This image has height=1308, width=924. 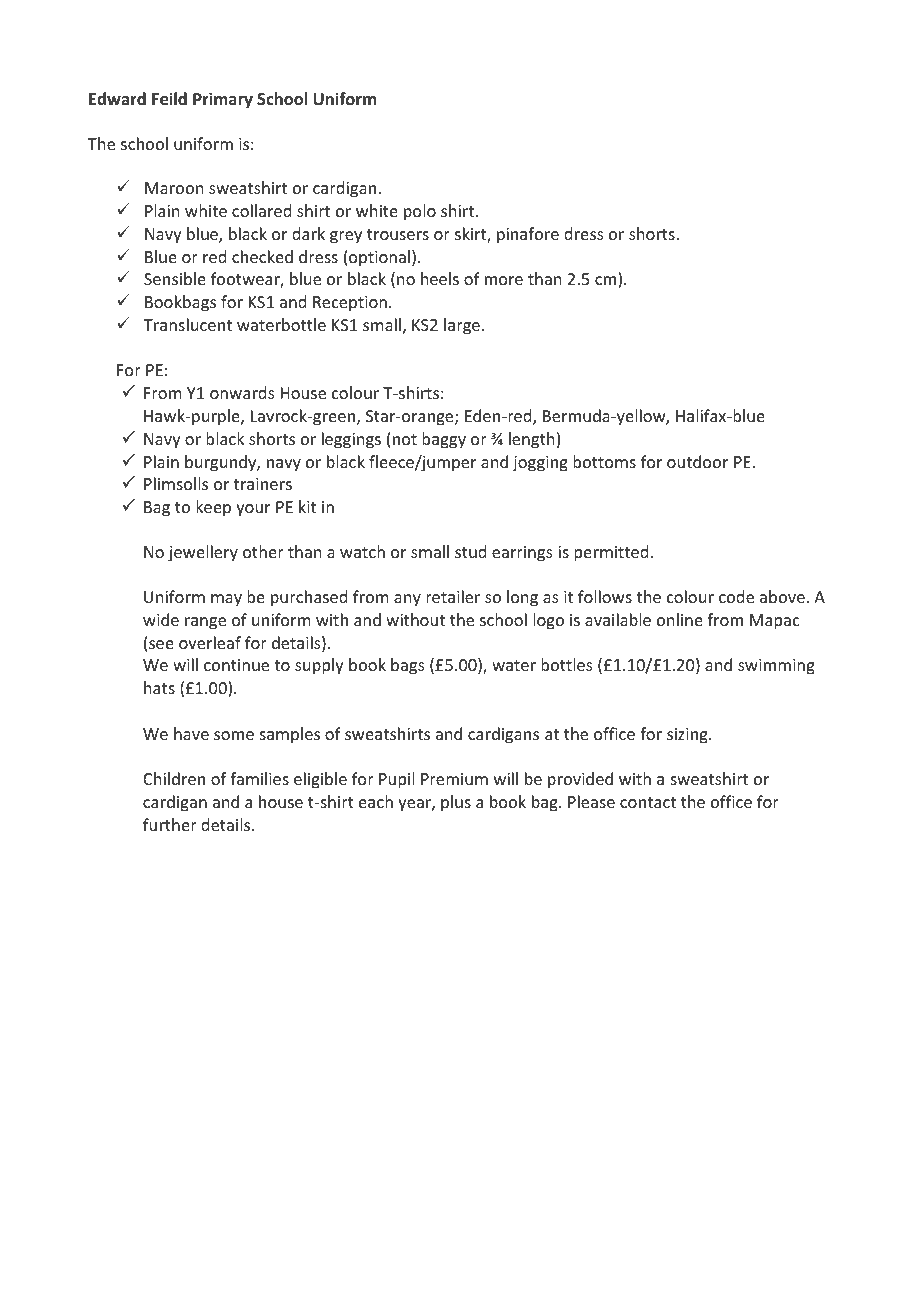 I want to click on polo, so click(x=420, y=212).
